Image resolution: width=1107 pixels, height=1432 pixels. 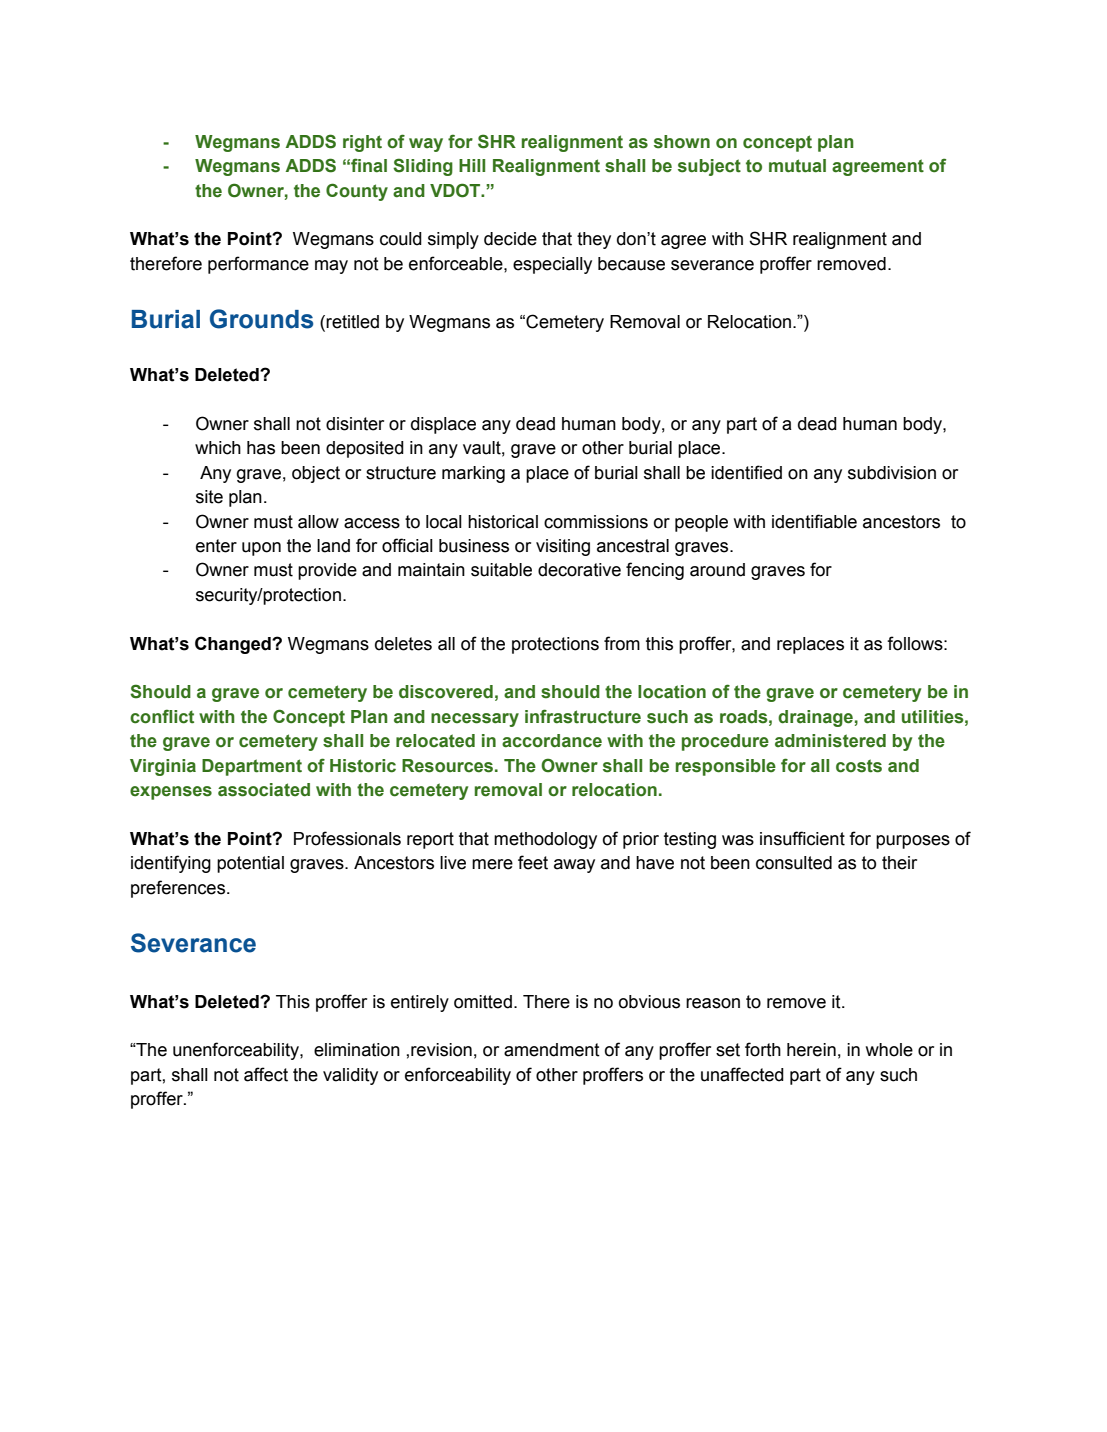 I want to click on accordance, so click(x=552, y=741).
